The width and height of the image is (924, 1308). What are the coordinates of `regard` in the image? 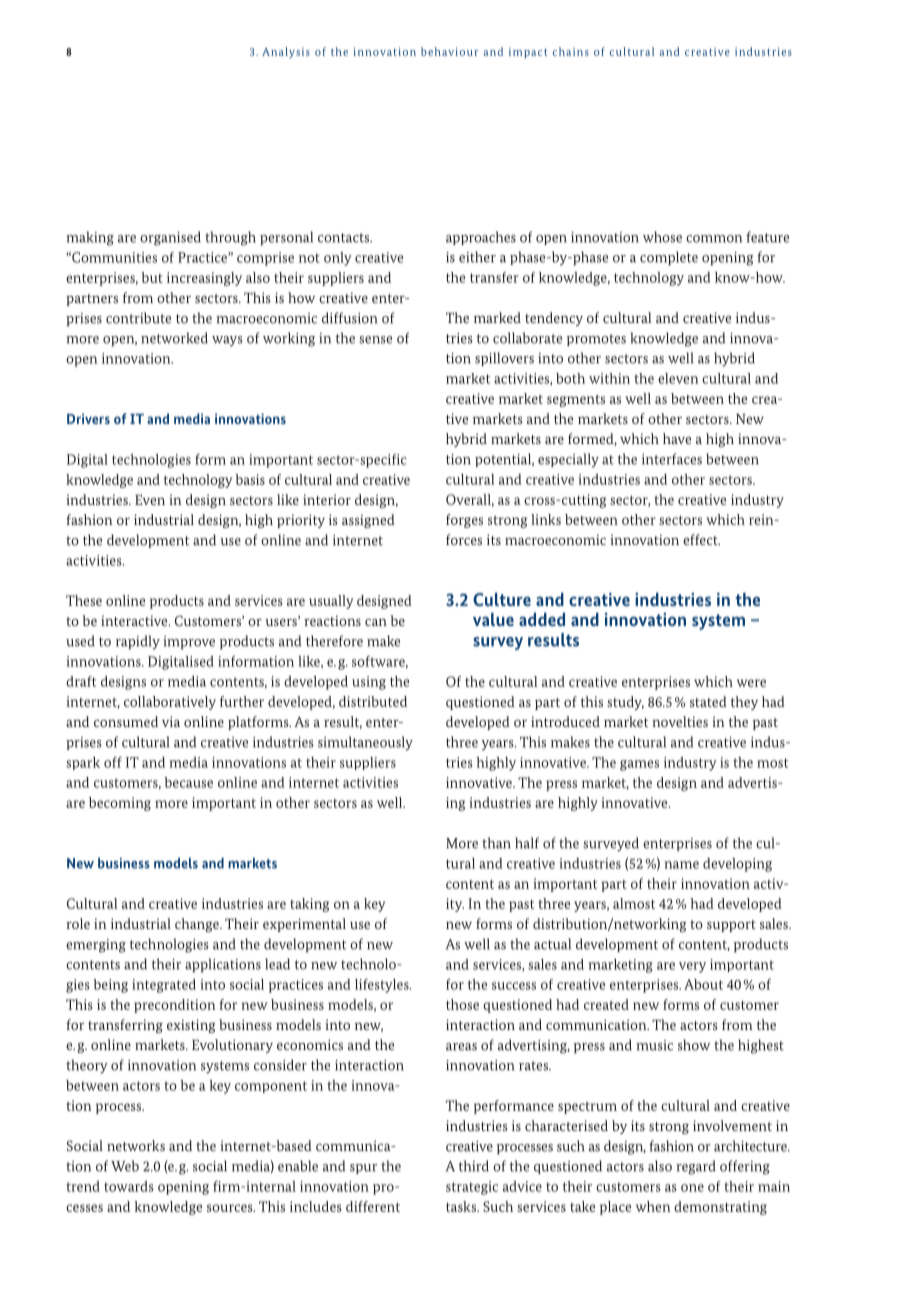 It's located at (696, 1167).
